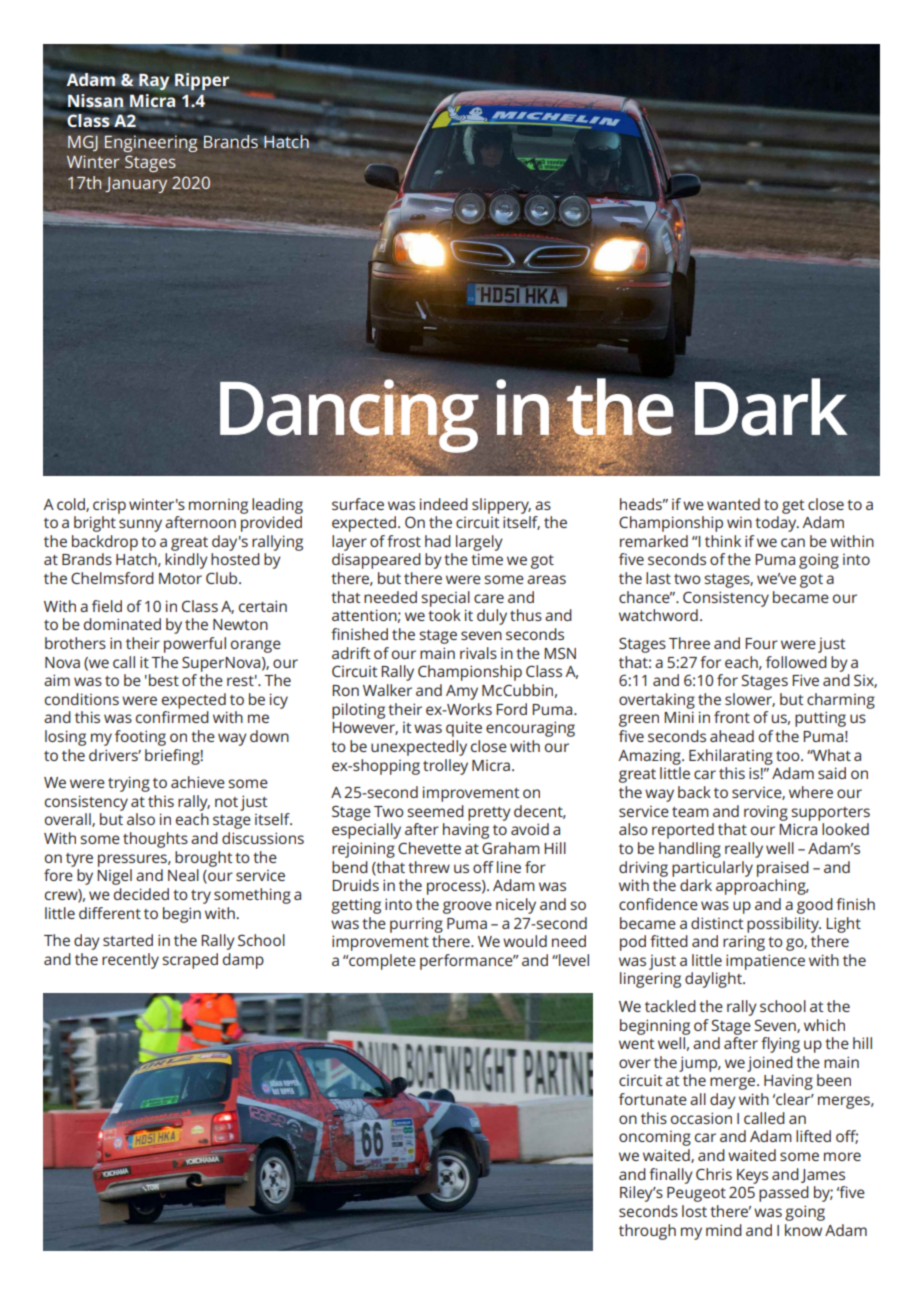 This image has width=924, height=1308. I want to click on rivals, so click(478, 653).
